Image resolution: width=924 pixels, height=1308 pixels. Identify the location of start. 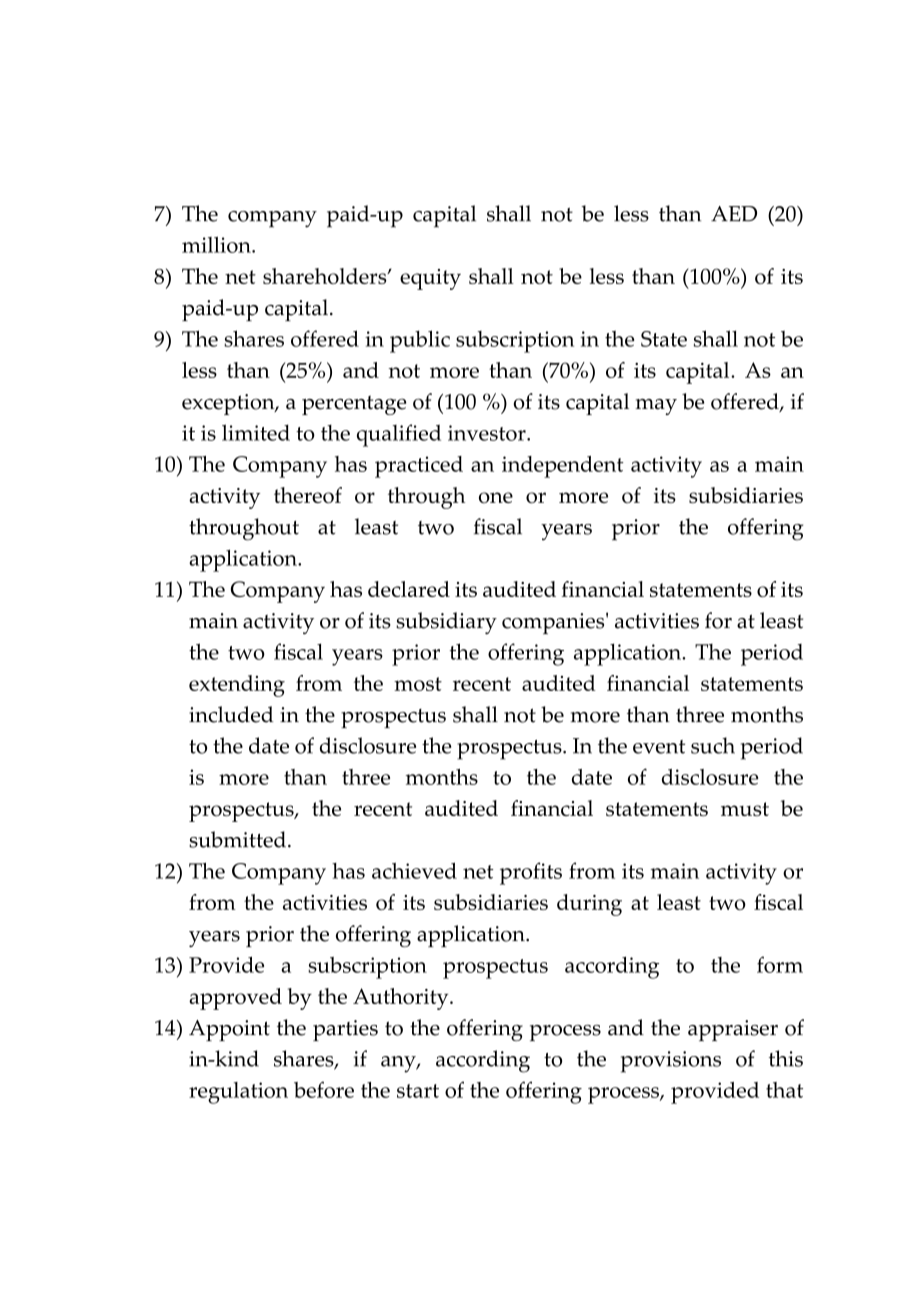
(418, 1091).
